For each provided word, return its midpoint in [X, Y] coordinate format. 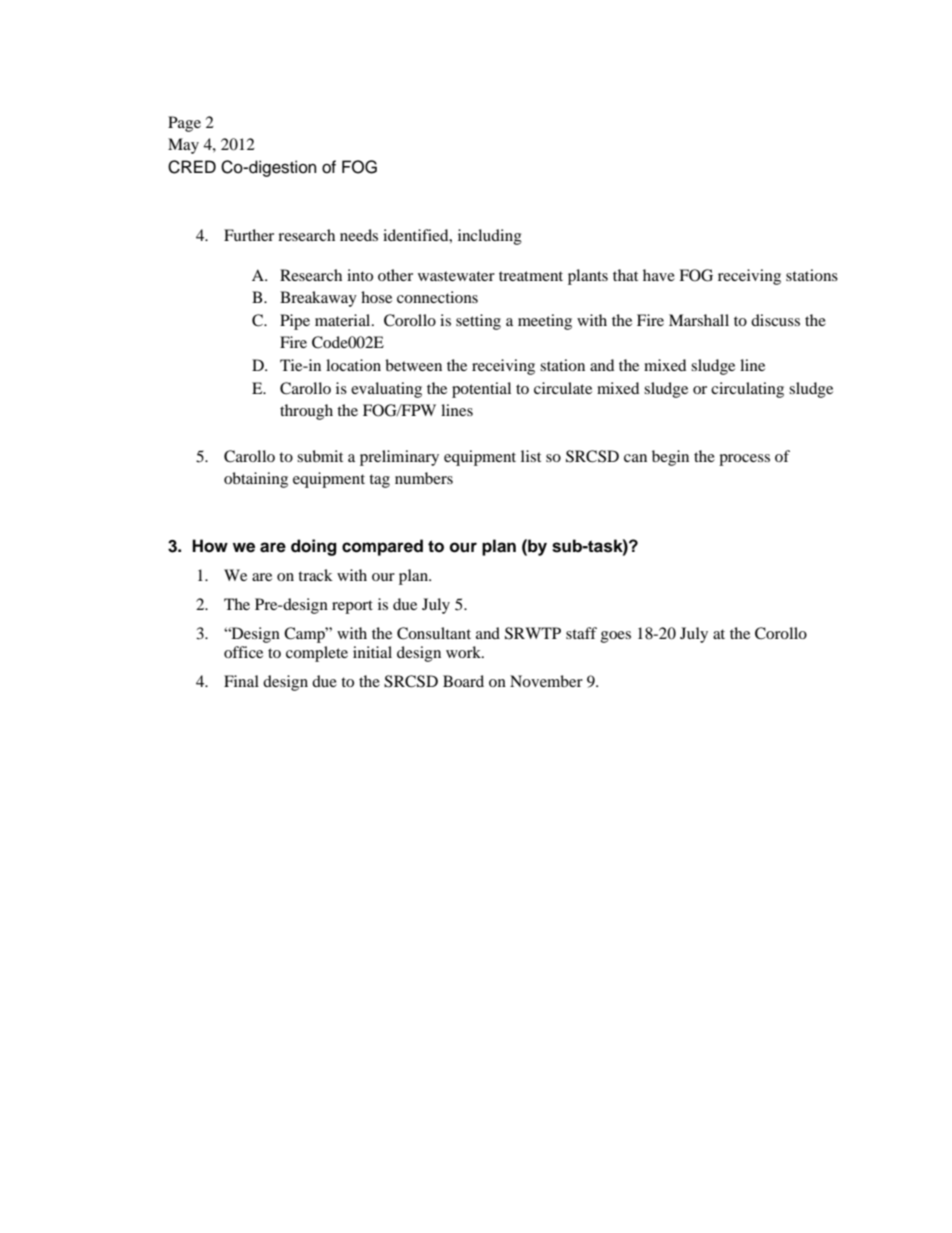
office [243, 652]
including [490, 237]
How [210, 546]
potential [481, 390]
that [625, 275]
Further [249, 235]
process [744, 460]
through [306, 412]
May [183, 146]
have [659, 275]
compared [382, 547]
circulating [747, 390]
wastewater [456, 276]
